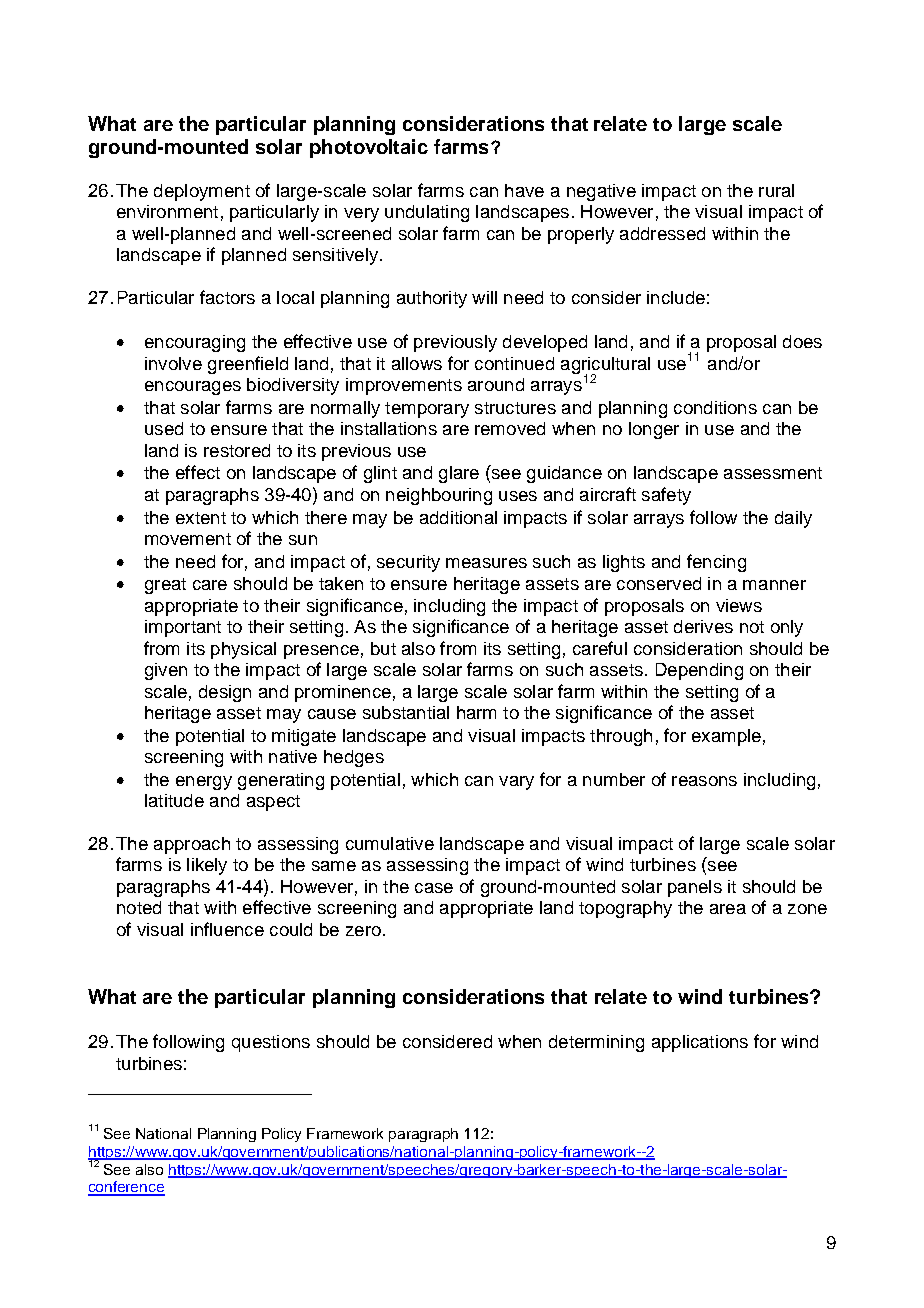 The width and height of the document is (924, 1308). What do you see at coordinates (202, 192) in the document?
I see `deployment` at bounding box center [202, 192].
